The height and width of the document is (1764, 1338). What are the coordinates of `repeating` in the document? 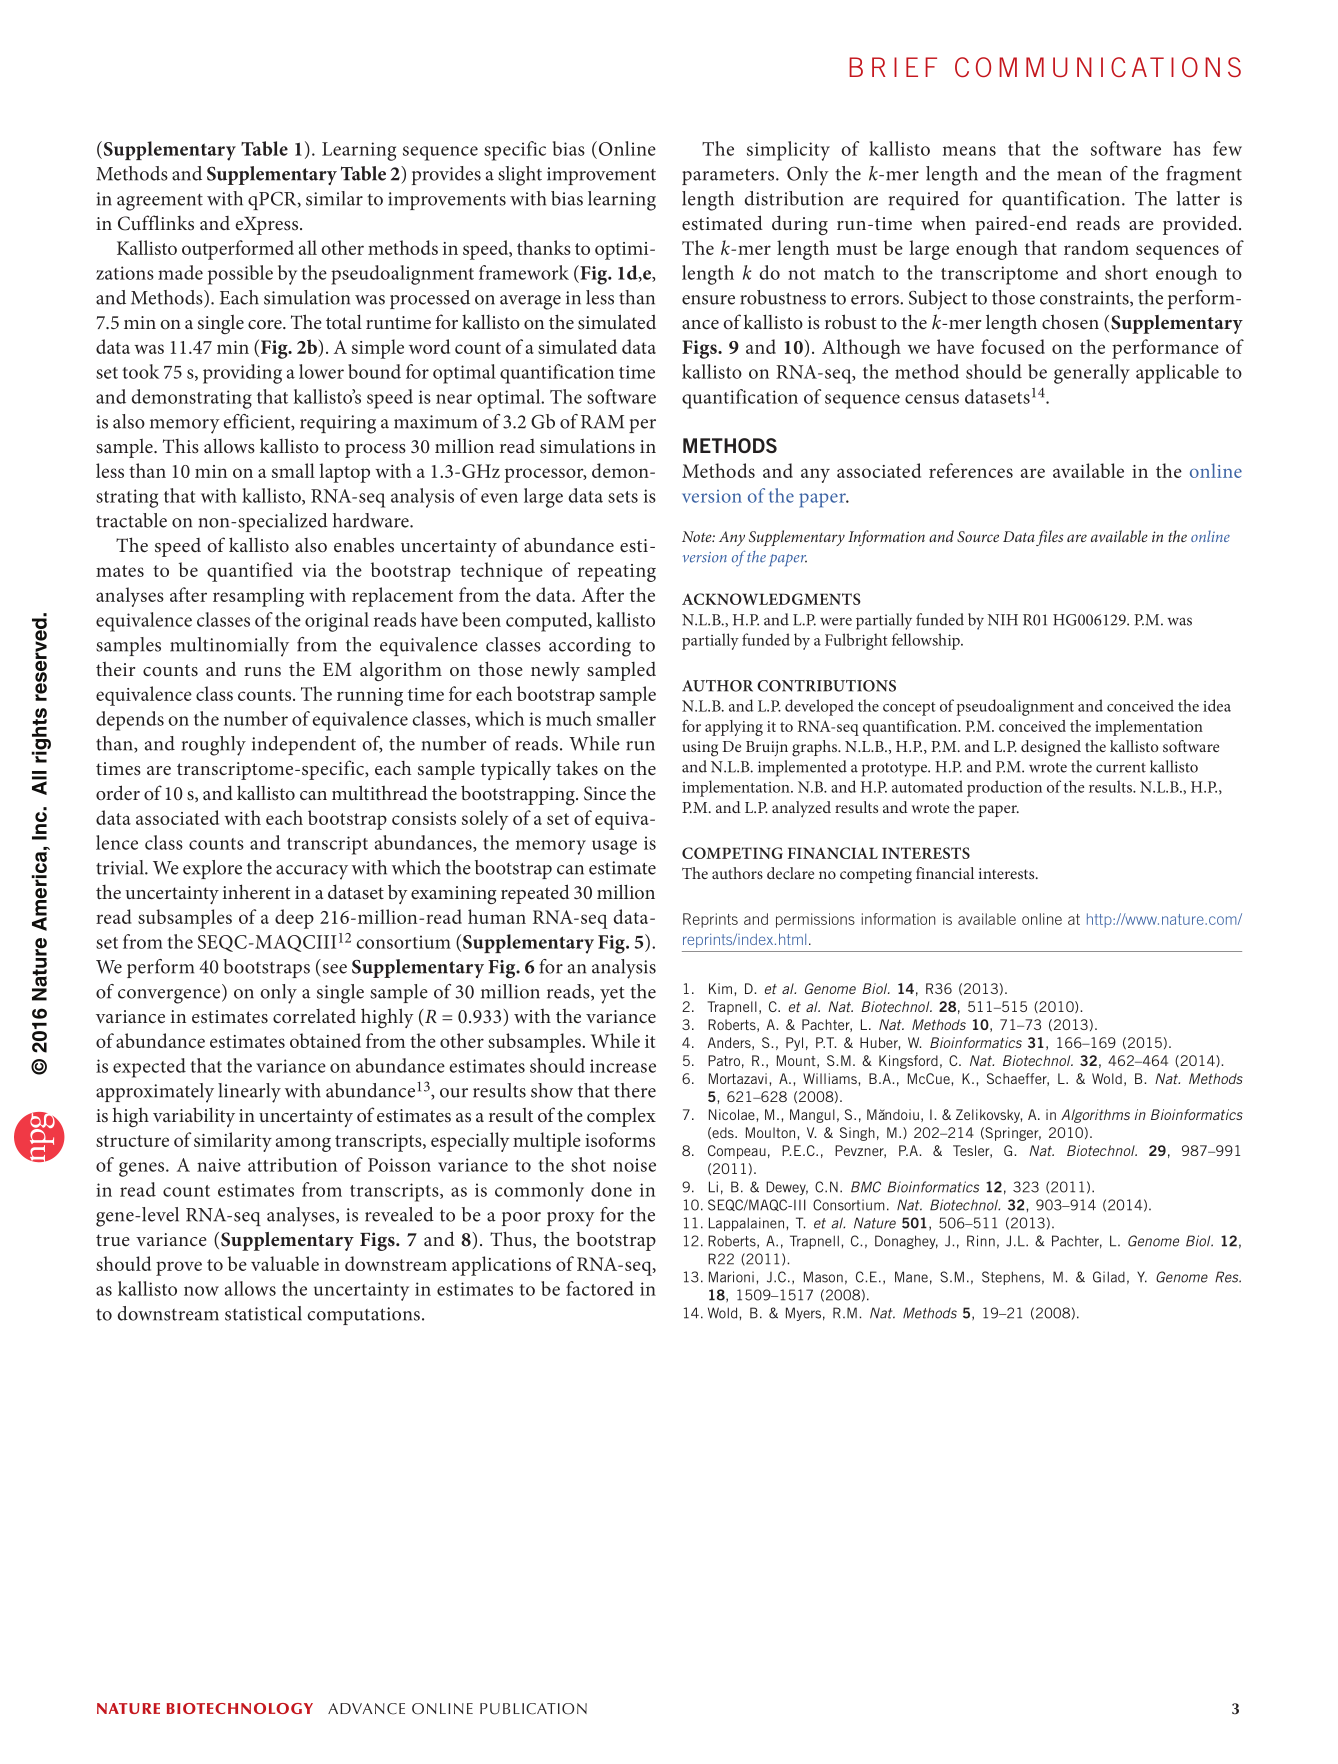 It's located at (617, 573).
